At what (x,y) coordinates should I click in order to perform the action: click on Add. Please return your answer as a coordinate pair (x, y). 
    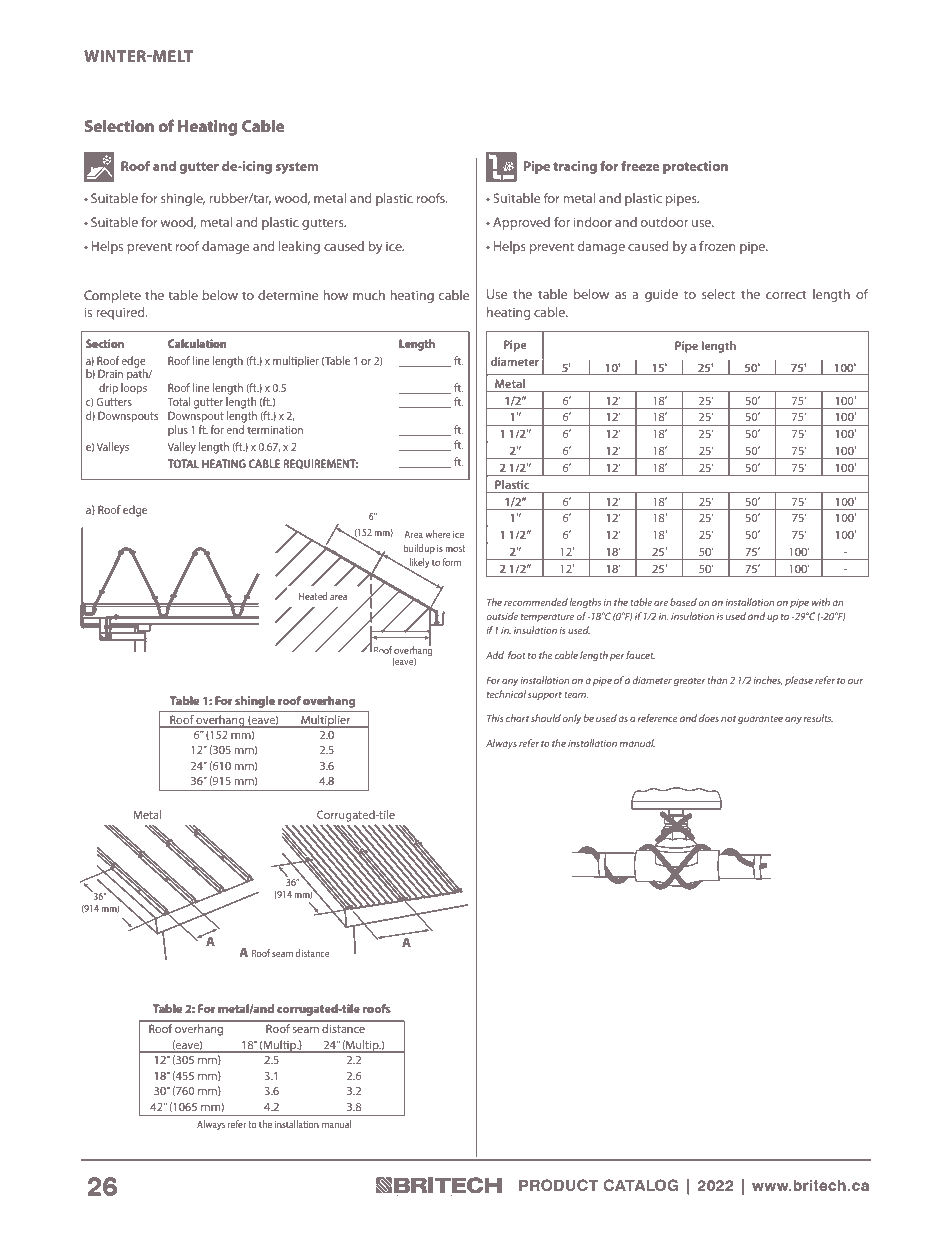
    Looking at the image, I should click on (495, 655).
